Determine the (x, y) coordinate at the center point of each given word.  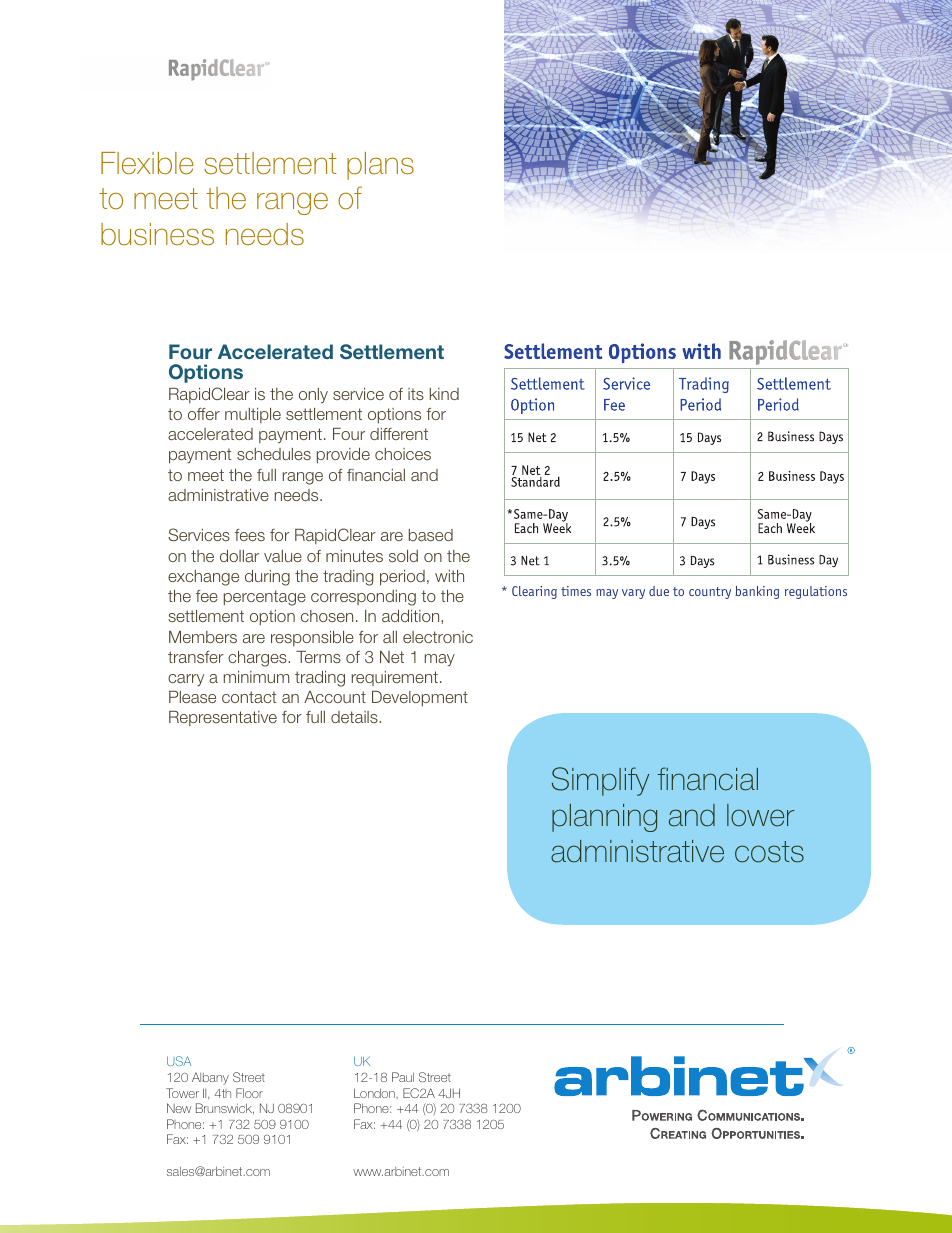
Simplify (600, 781)
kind (444, 394)
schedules (274, 454)
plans (380, 166)
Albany (210, 1079)
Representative (223, 718)
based (431, 535)
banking (757, 592)
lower (761, 815)
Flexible (147, 163)
